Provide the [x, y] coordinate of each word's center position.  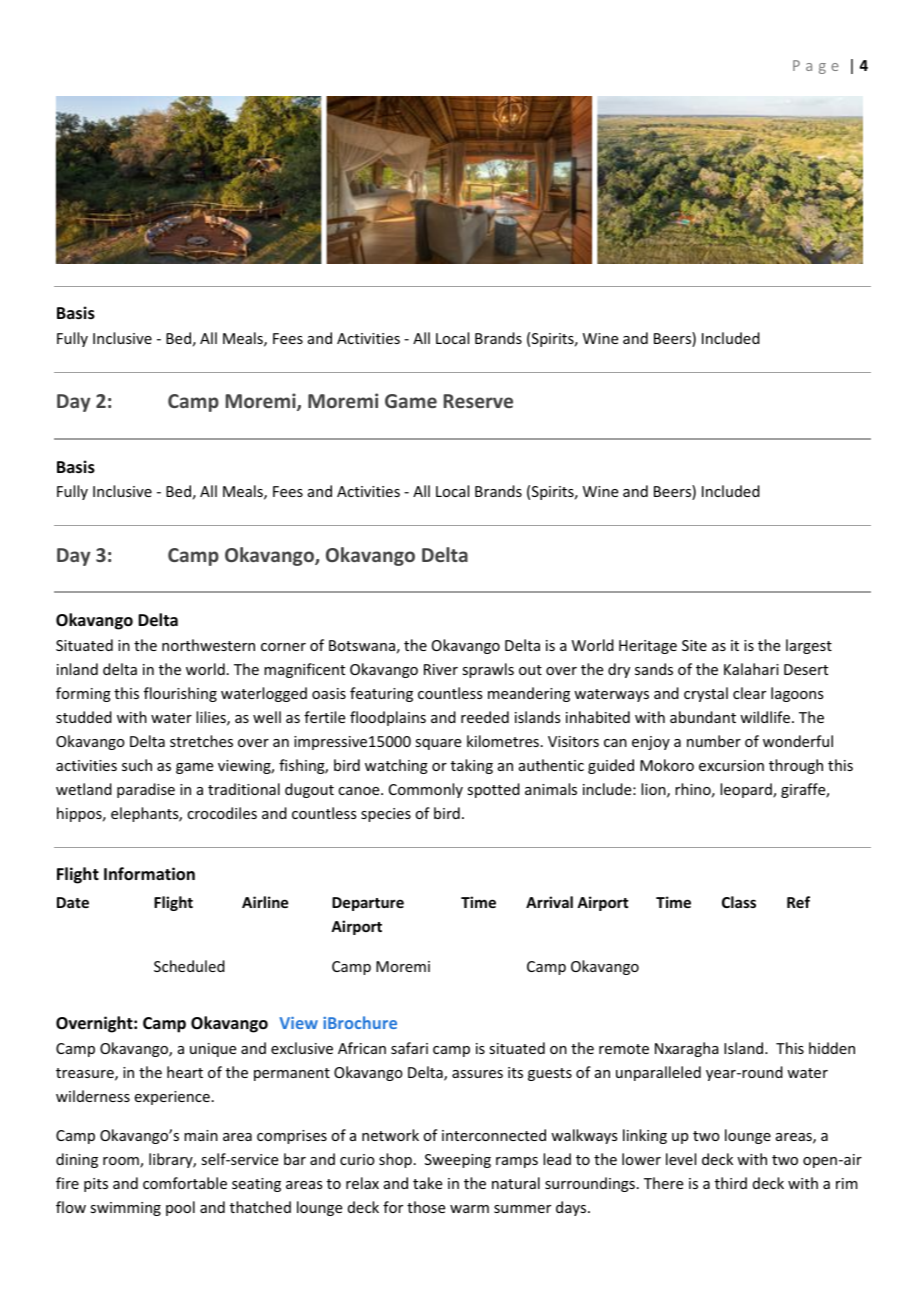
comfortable [185, 1183]
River [441, 669]
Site [694, 645]
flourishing [180, 694]
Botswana [362, 645]
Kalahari [751, 669]
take [427, 1183]
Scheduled [189, 966]
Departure [368, 904]
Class [739, 902]
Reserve [478, 401]
